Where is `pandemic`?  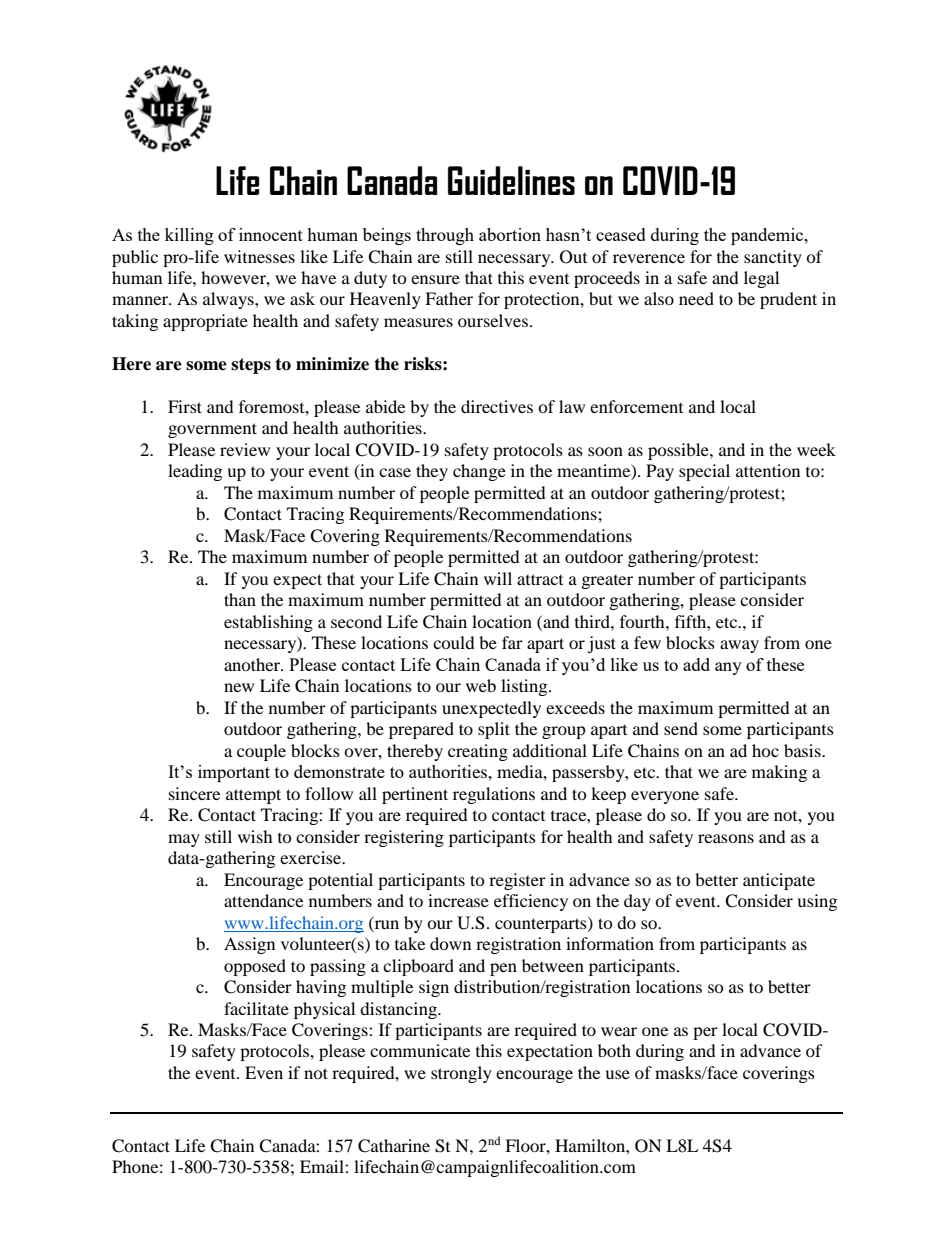 pandemic is located at coordinates (768, 236).
